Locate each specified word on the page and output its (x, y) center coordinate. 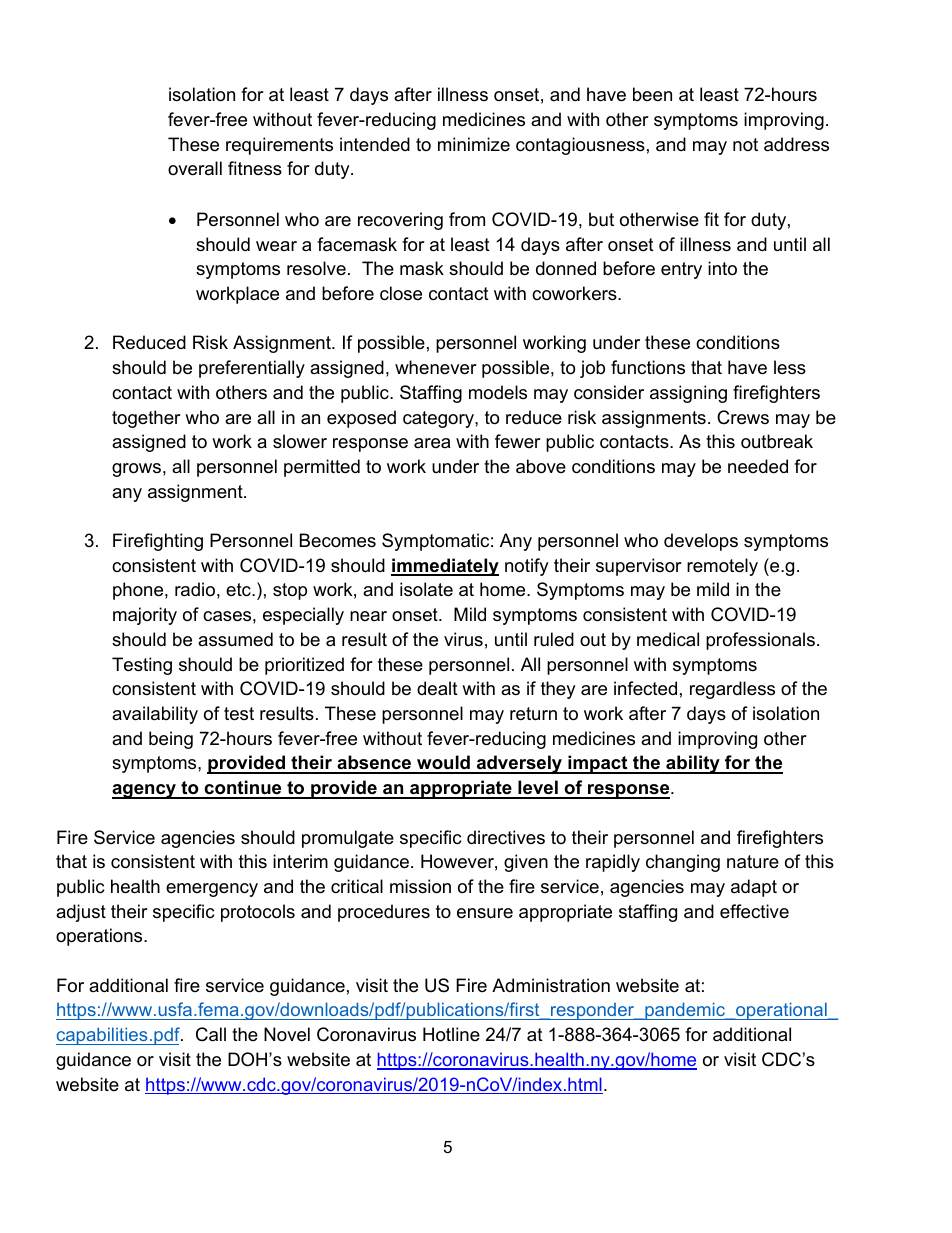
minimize (474, 144)
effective (754, 911)
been (652, 94)
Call (211, 1034)
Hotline (451, 1034)
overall (195, 168)
